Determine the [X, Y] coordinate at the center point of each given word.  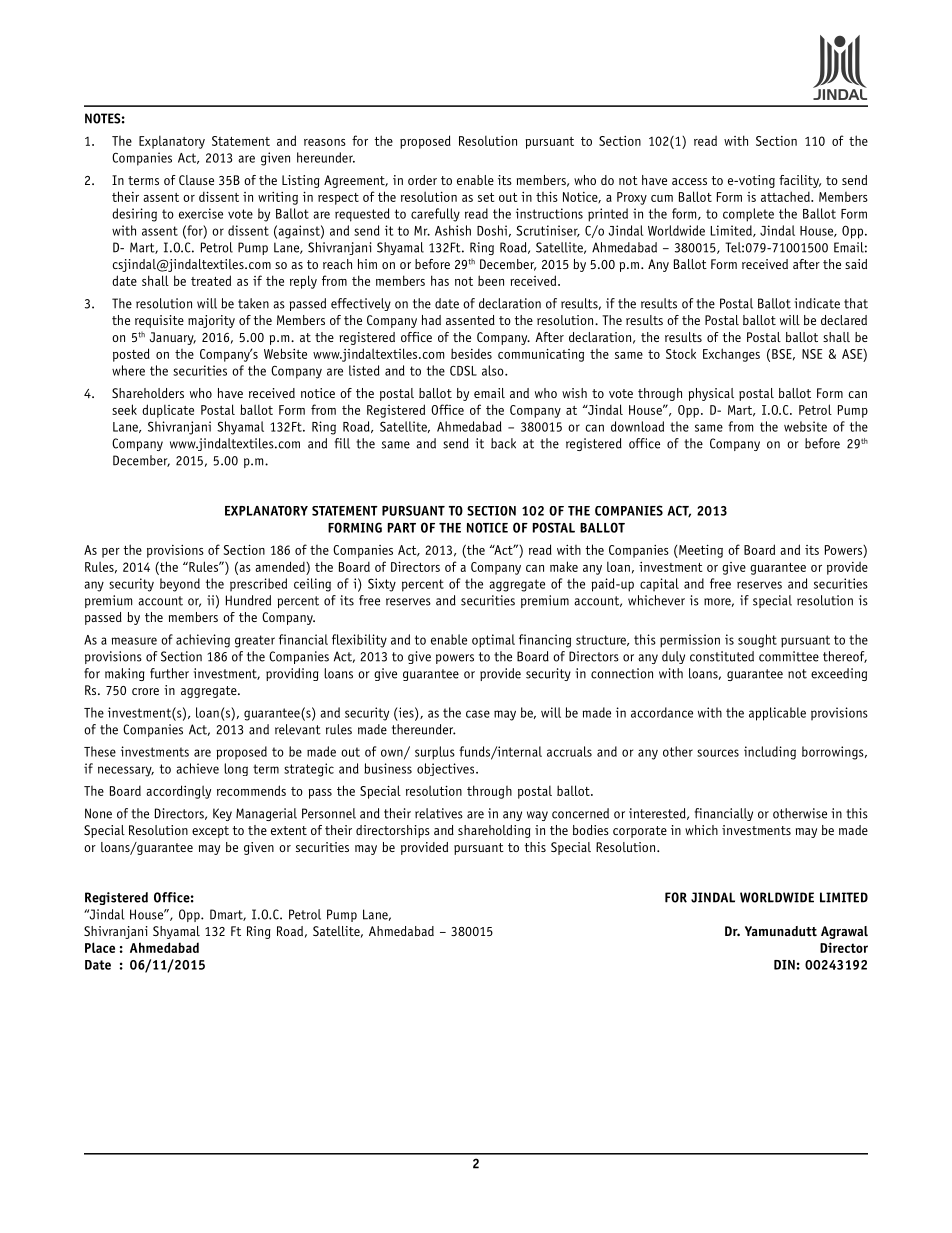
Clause [196, 180]
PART [402, 528]
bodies [591, 830]
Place [100, 947]
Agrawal [844, 932]
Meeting [700, 551]
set [486, 197]
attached [786, 196]
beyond [180, 585]
